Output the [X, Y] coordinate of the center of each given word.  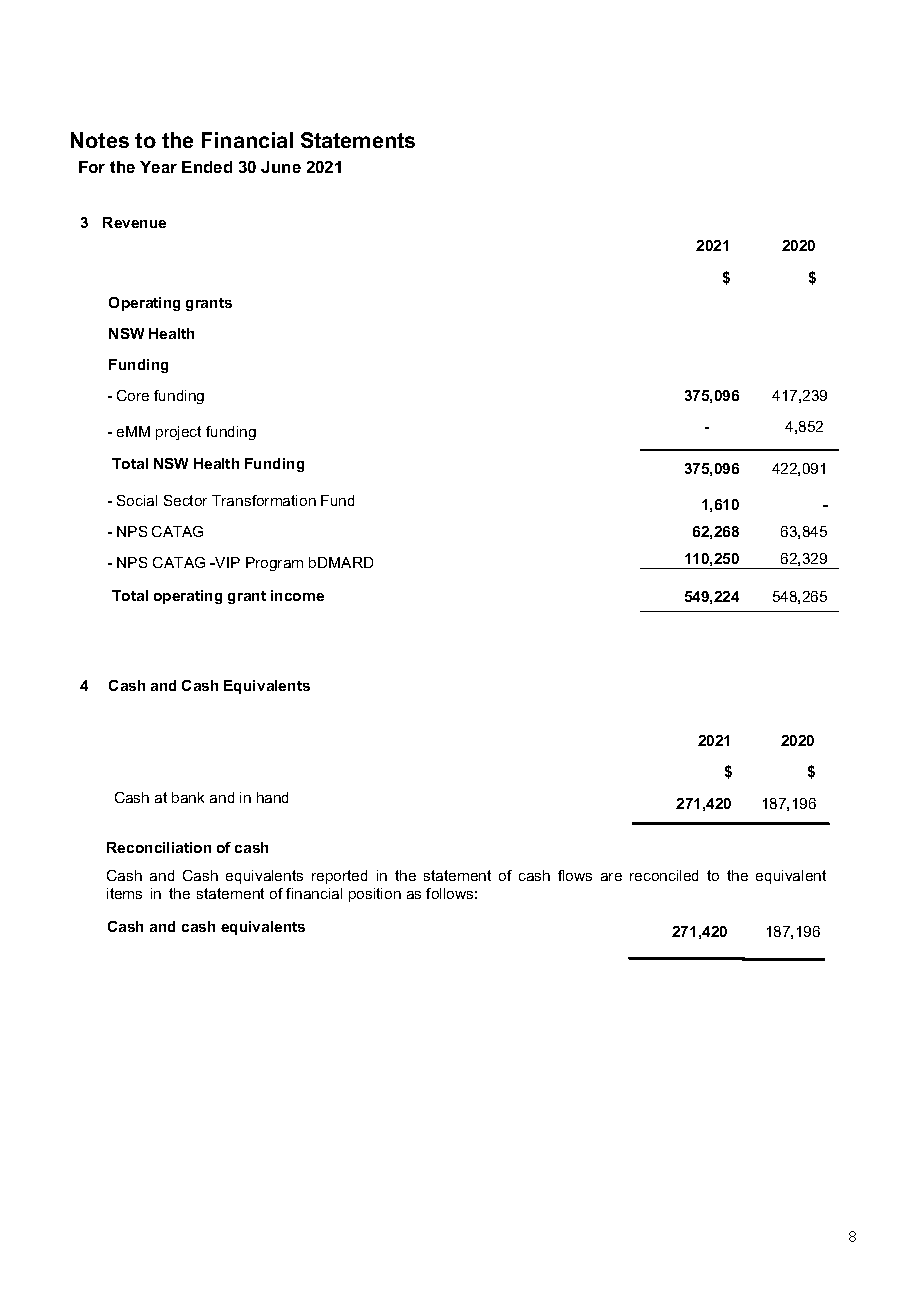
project [178, 433]
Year [158, 167]
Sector [185, 500]
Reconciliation [159, 847]
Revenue [134, 222]
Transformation [264, 500]
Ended [207, 167]
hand [272, 797]
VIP [226, 562]
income [297, 595]
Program [274, 564]
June [281, 167]
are [611, 877]
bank [188, 797]
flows [575, 875]
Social [137, 500]
